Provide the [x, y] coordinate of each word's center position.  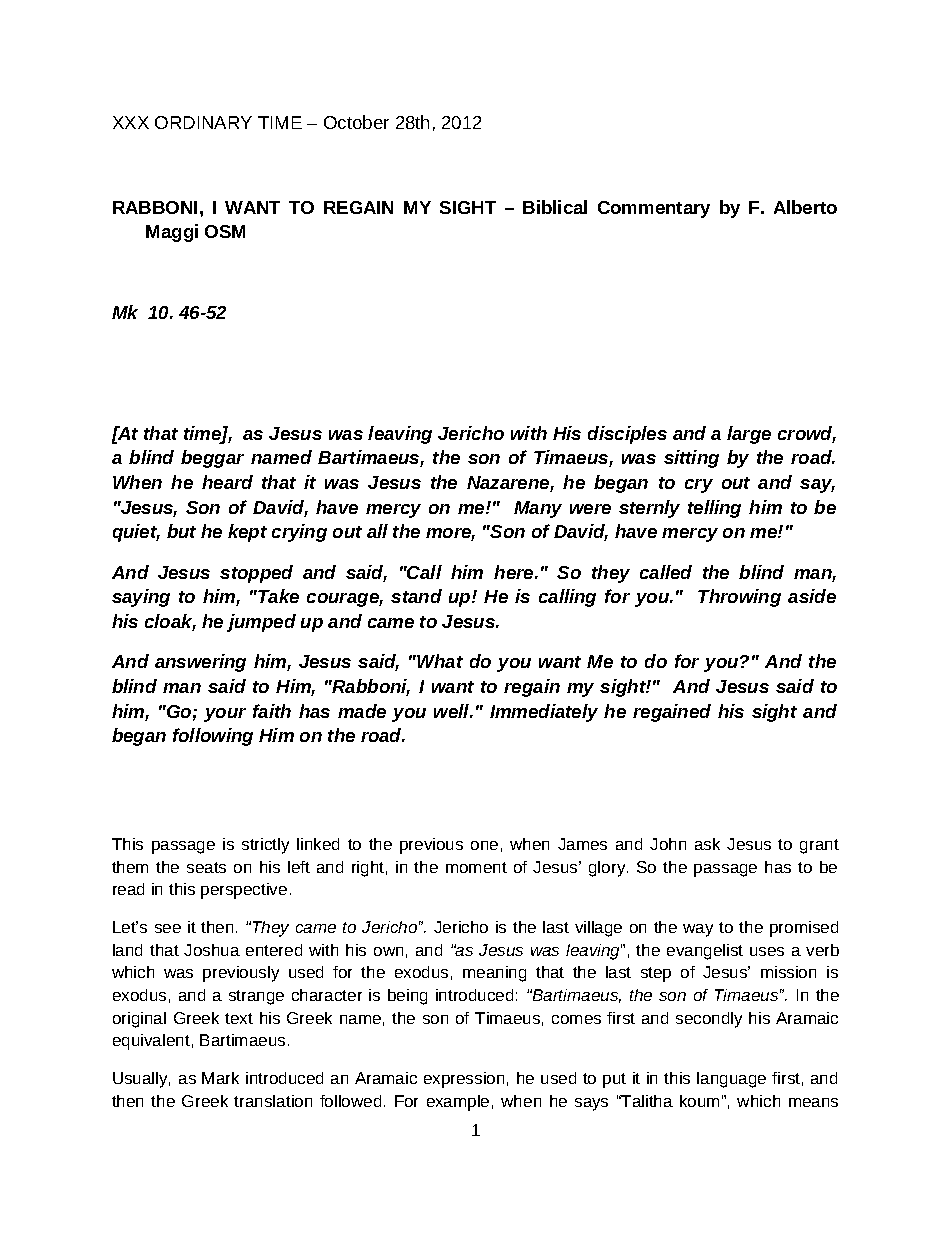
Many [538, 509]
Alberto [805, 207]
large [749, 435]
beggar [212, 459]
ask [707, 844]
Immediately [544, 713]
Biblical [555, 207]
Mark [220, 1078]
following [213, 737]
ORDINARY [203, 122]
